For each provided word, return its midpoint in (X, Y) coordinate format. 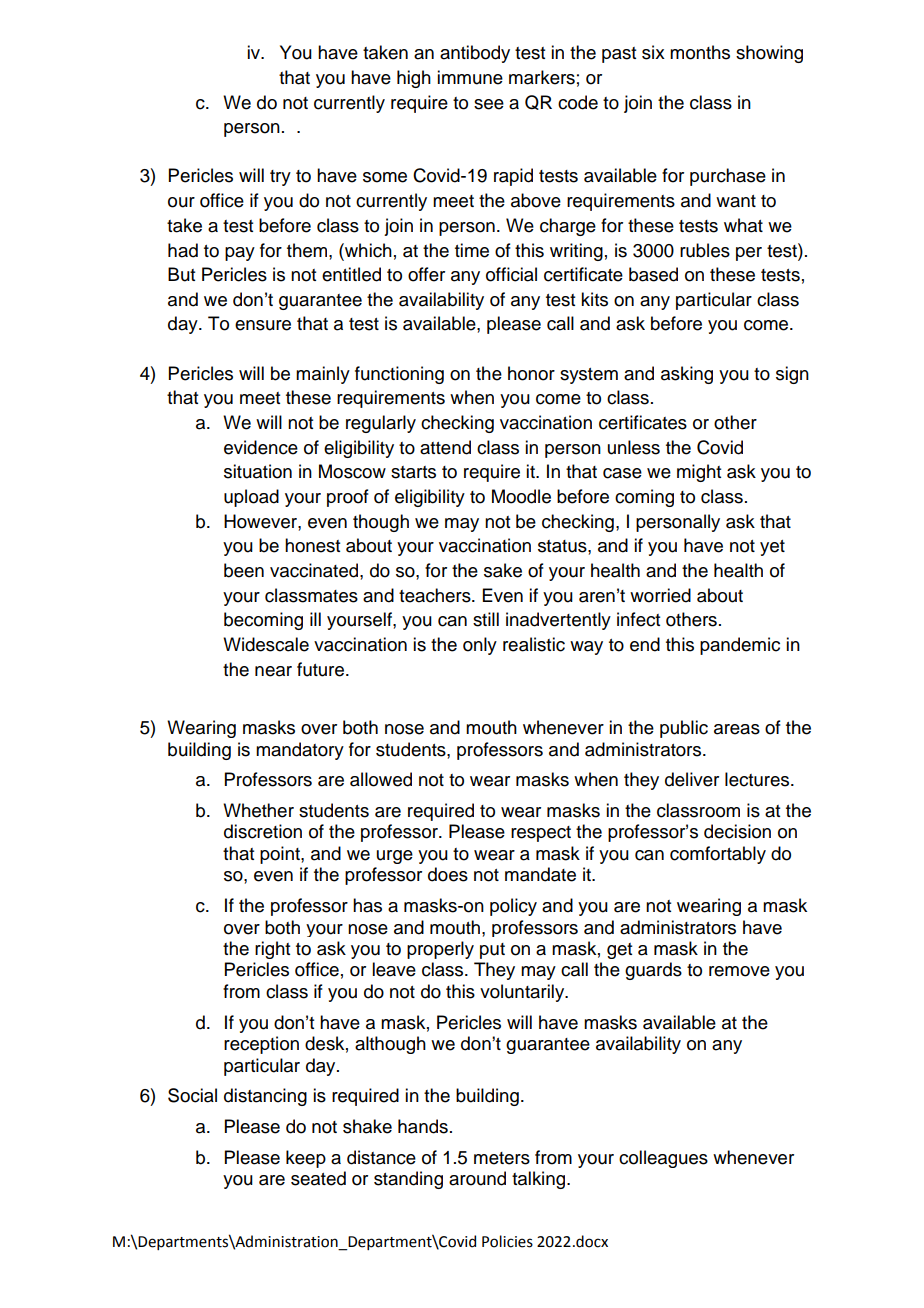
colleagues (663, 1159)
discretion (263, 831)
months (700, 52)
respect (541, 834)
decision (737, 831)
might (699, 473)
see (489, 104)
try (280, 178)
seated (318, 1178)
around (477, 1178)
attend (445, 447)
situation (258, 471)
